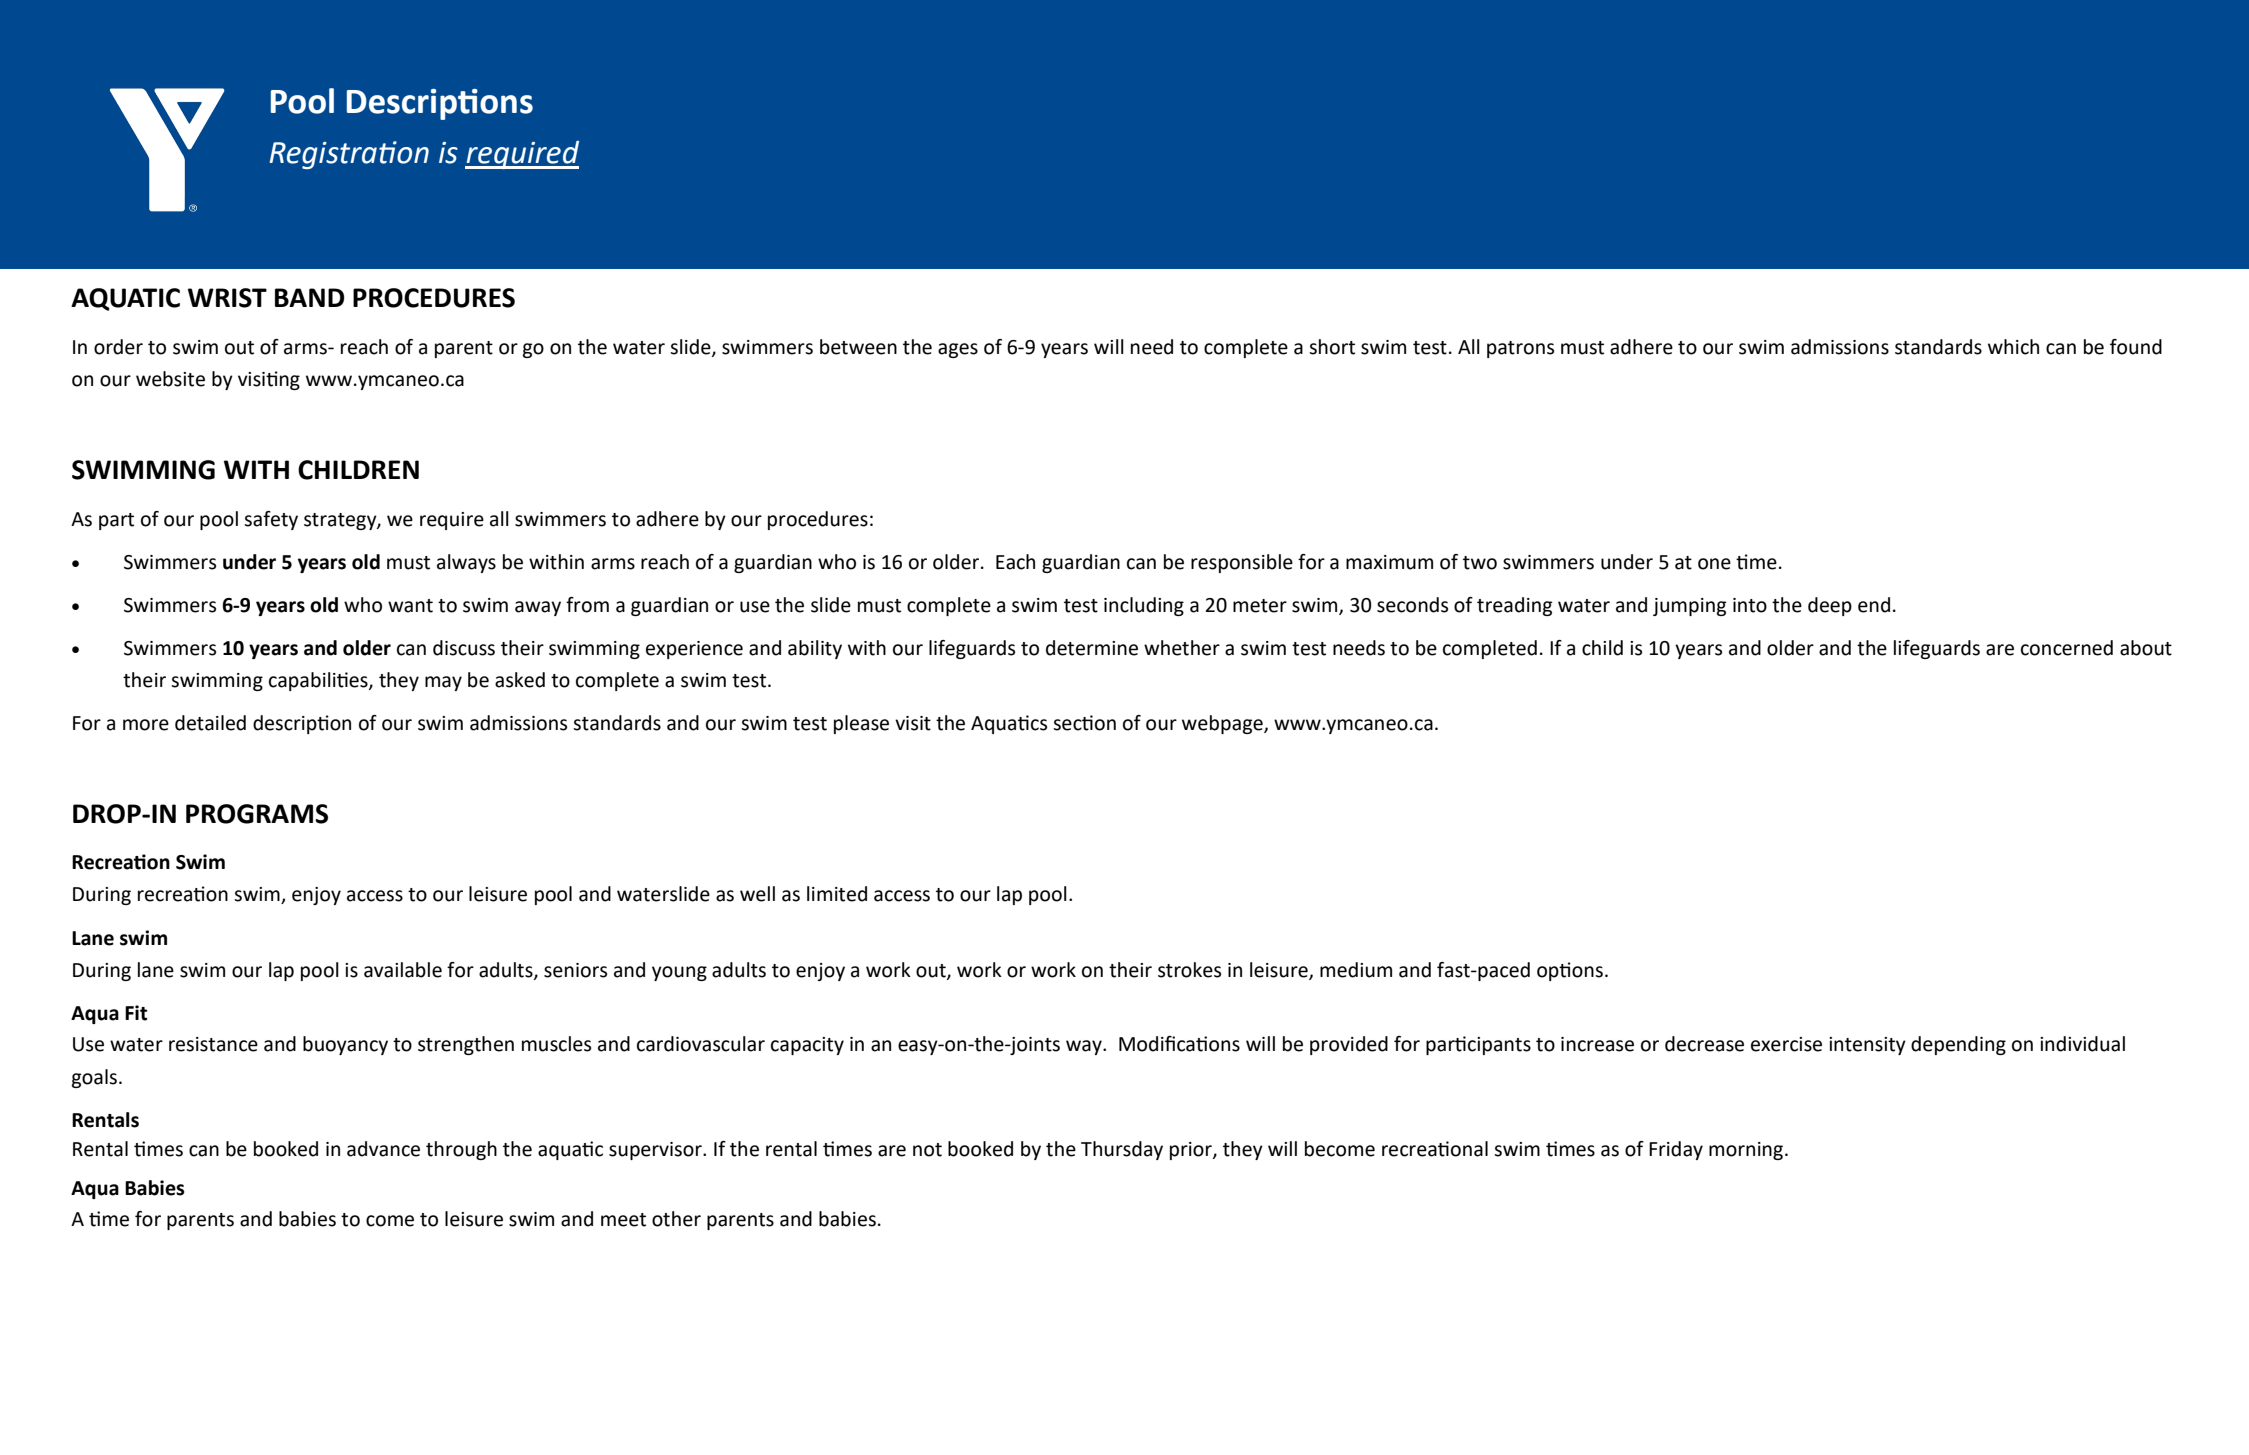  I want to click on want, so click(410, 606).
